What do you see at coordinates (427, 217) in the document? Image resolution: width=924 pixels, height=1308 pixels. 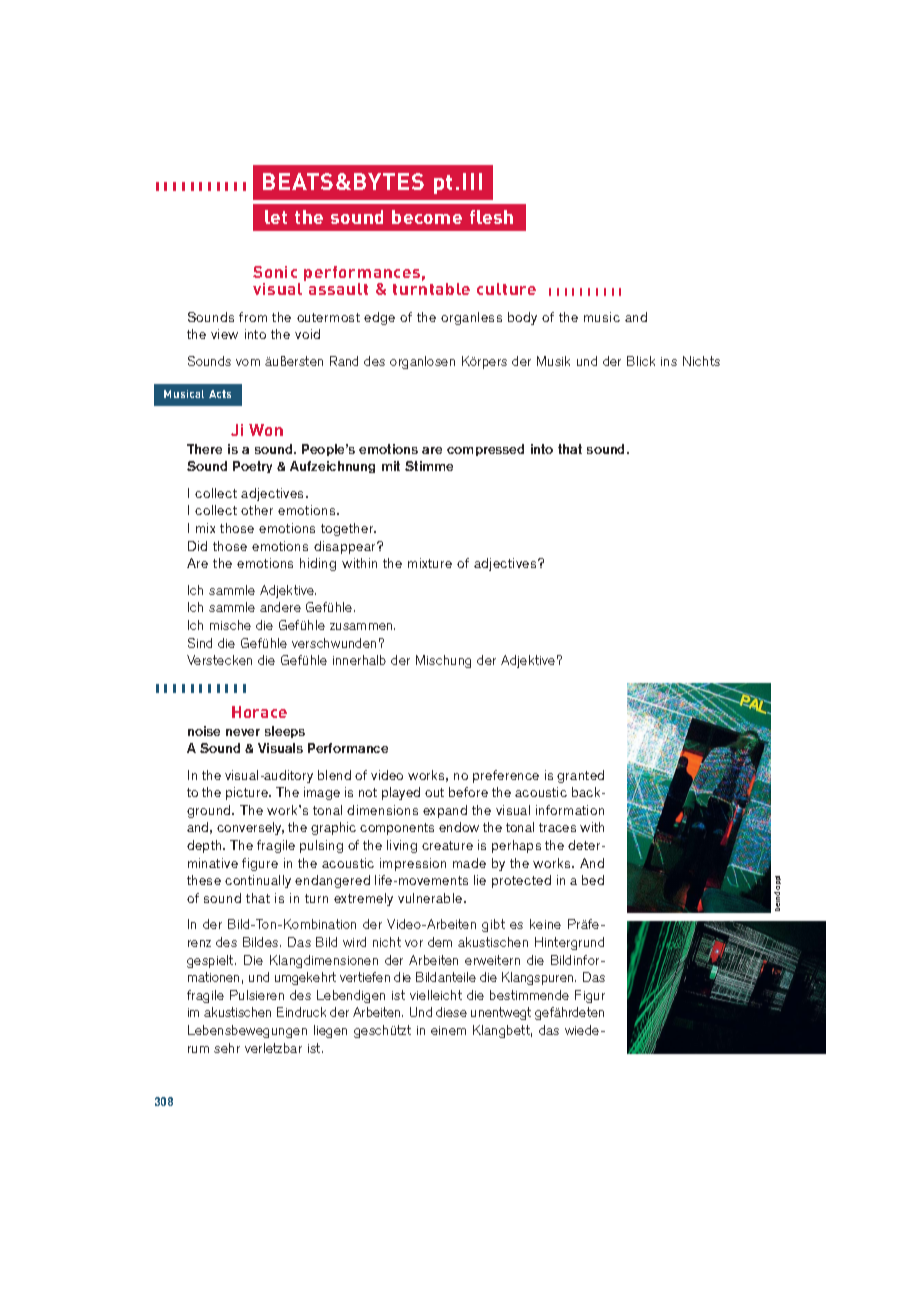 I see `become` at bounding box center [427, 217].
